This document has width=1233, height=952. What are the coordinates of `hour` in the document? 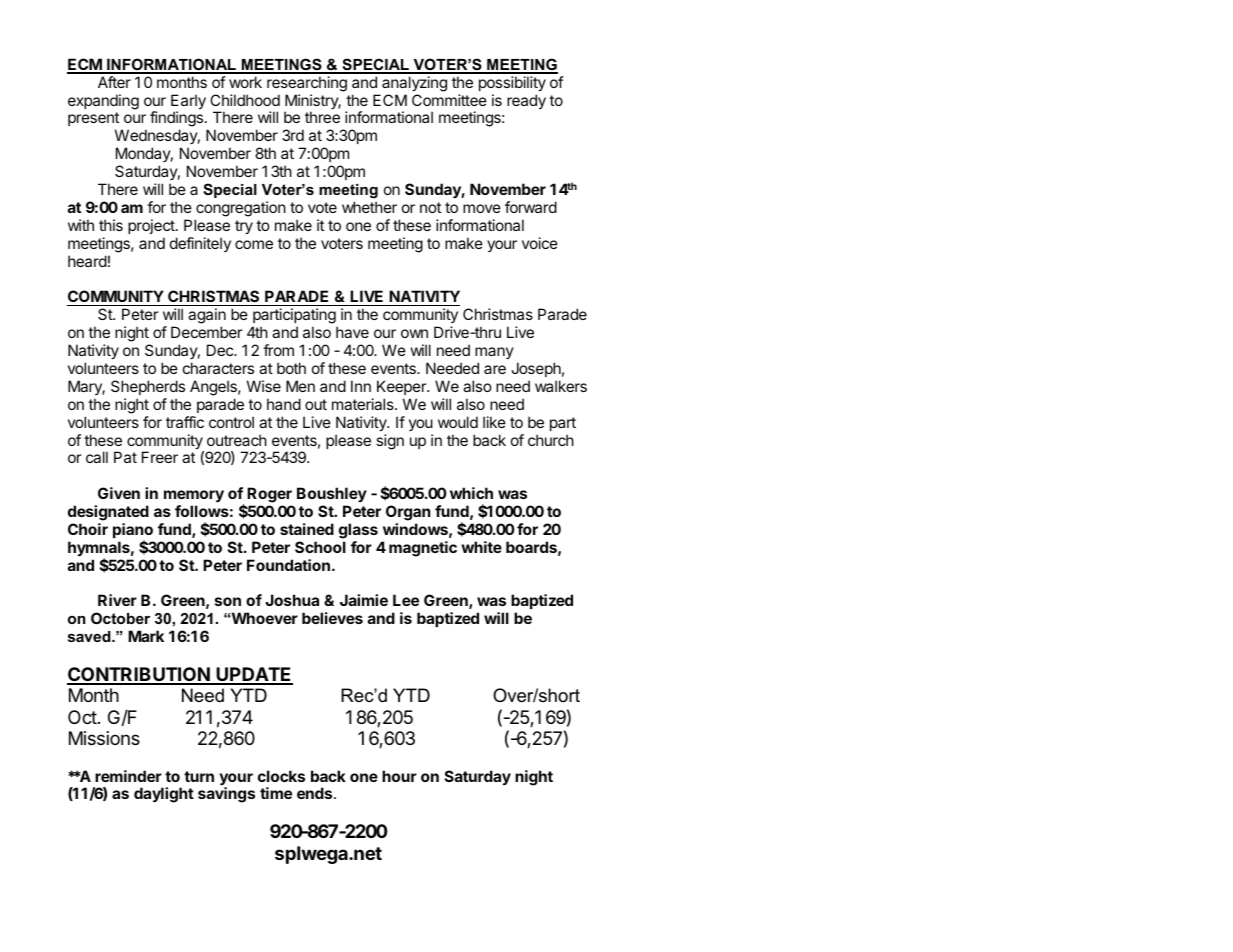 It's located at (399, 776).
